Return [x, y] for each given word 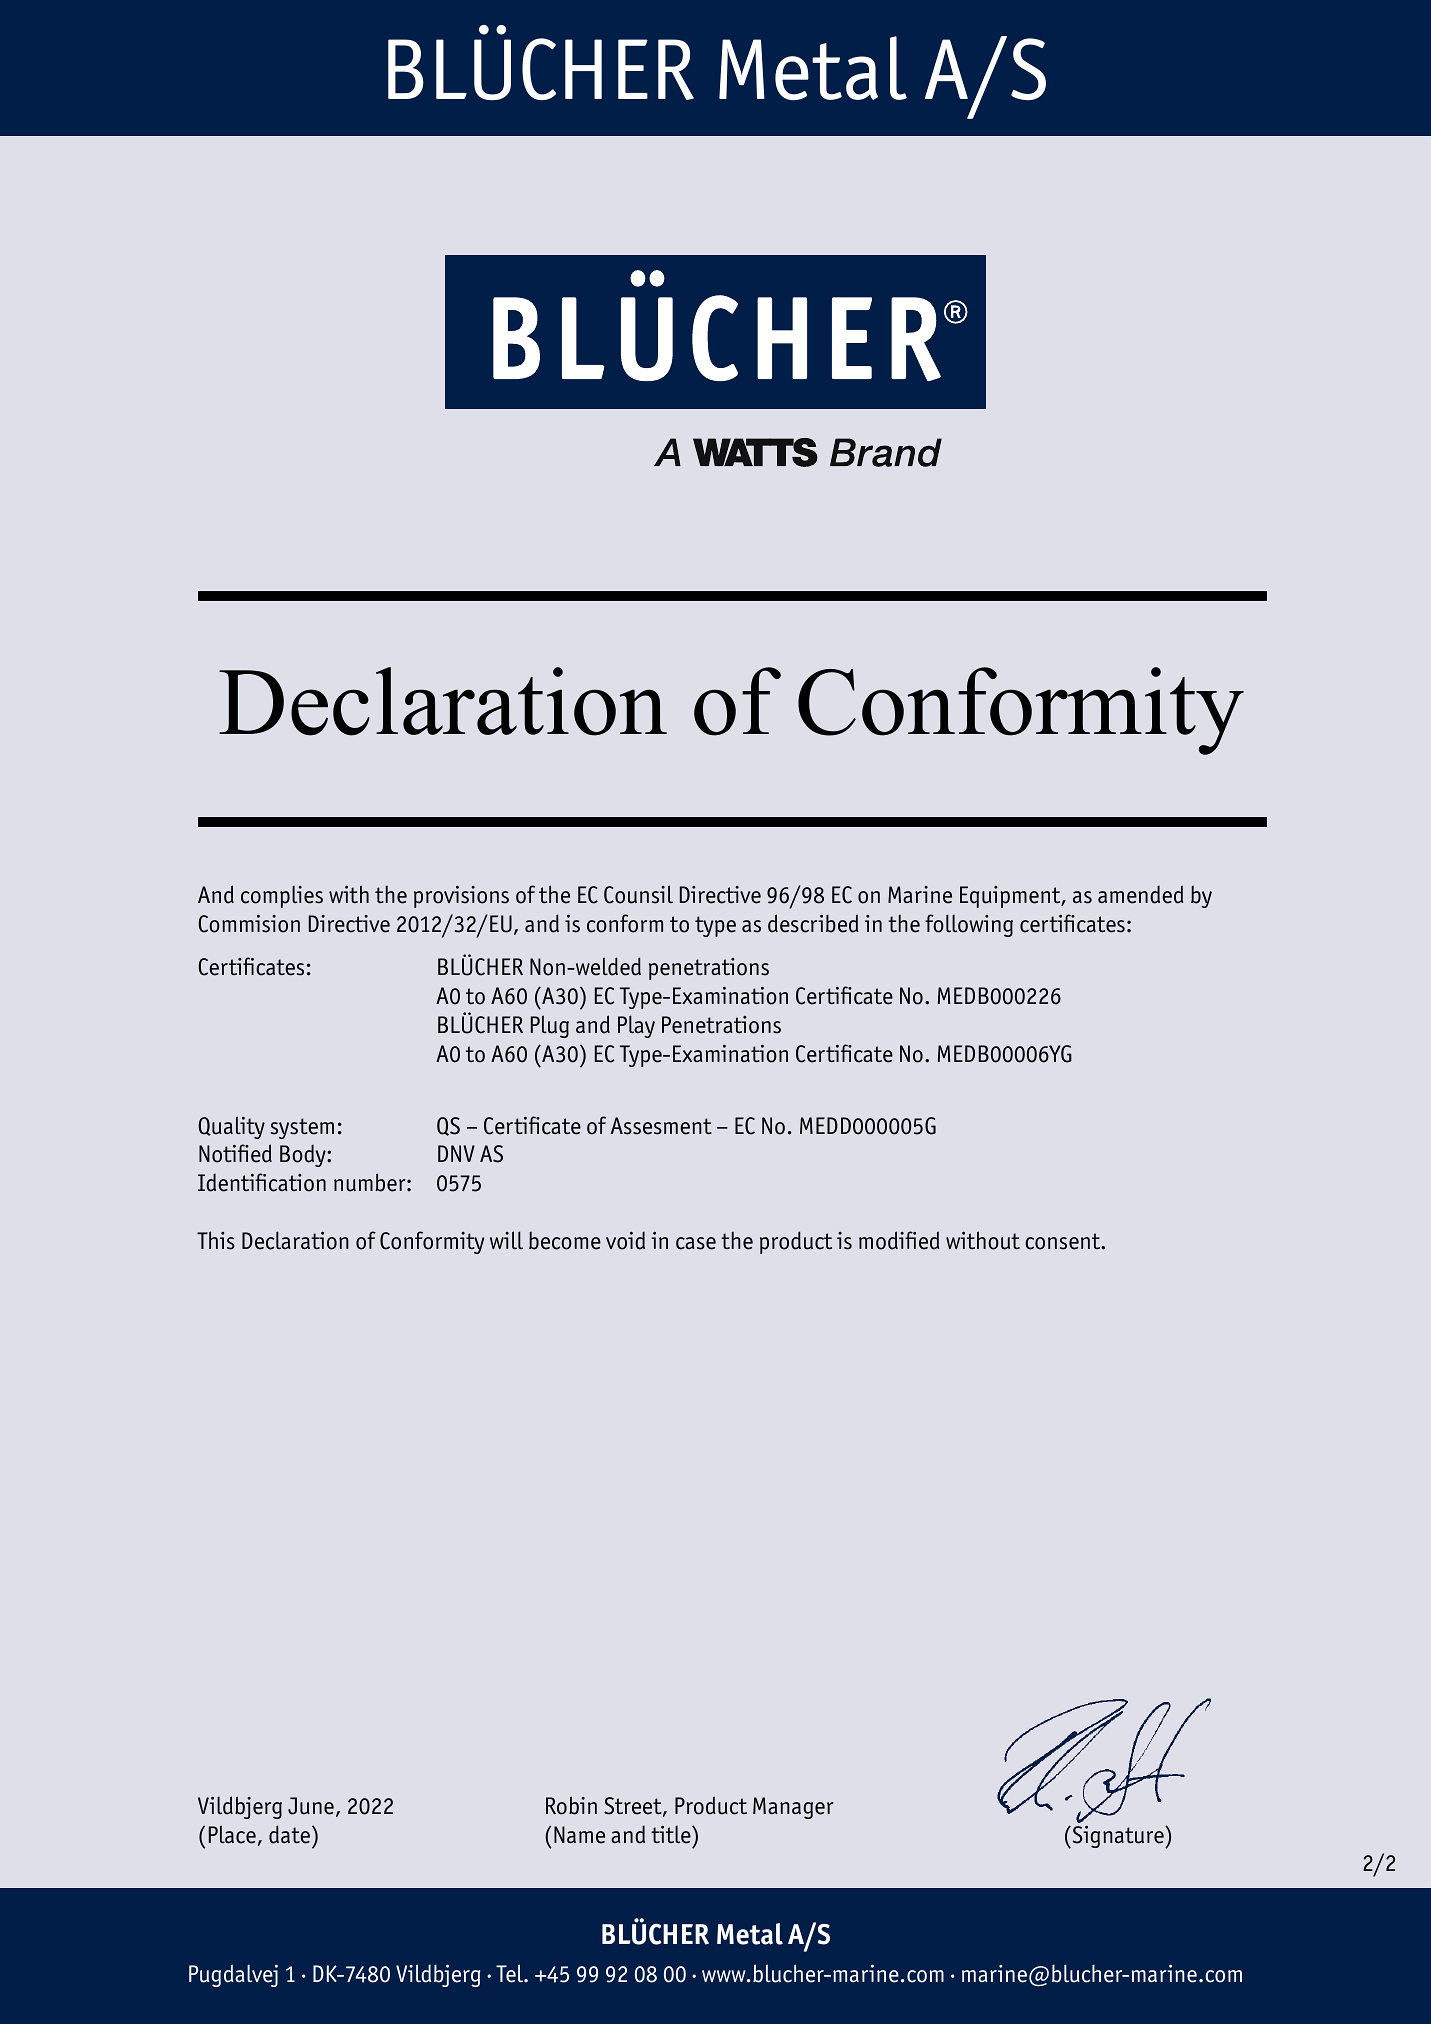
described [813, 923]
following [969, 925]
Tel [511, 1973]
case [696, 1243]
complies [282, 896]
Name [579, 1835]
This [216, 1240]
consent [1064, 1241]
